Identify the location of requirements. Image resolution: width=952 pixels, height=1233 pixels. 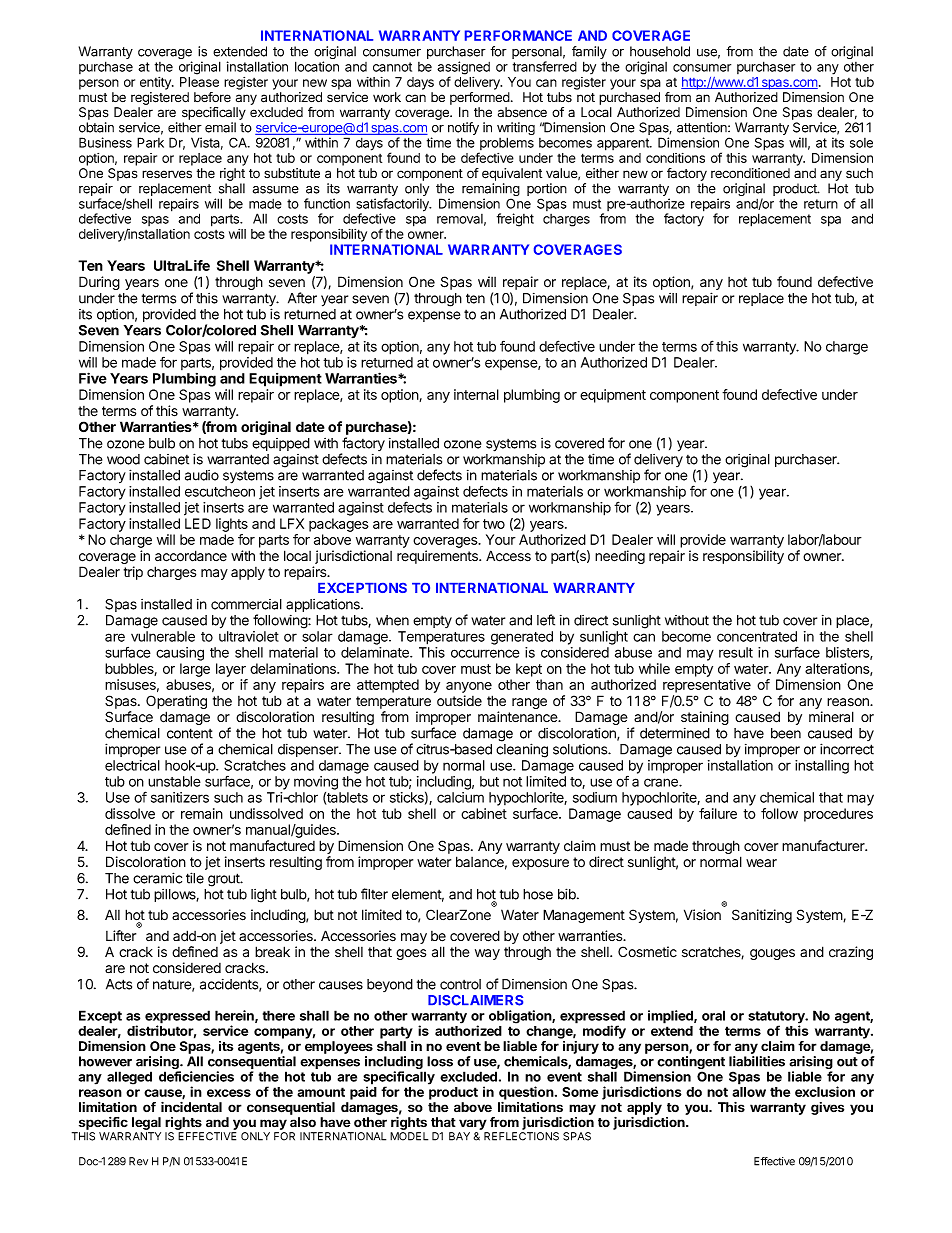
(438, 557).
